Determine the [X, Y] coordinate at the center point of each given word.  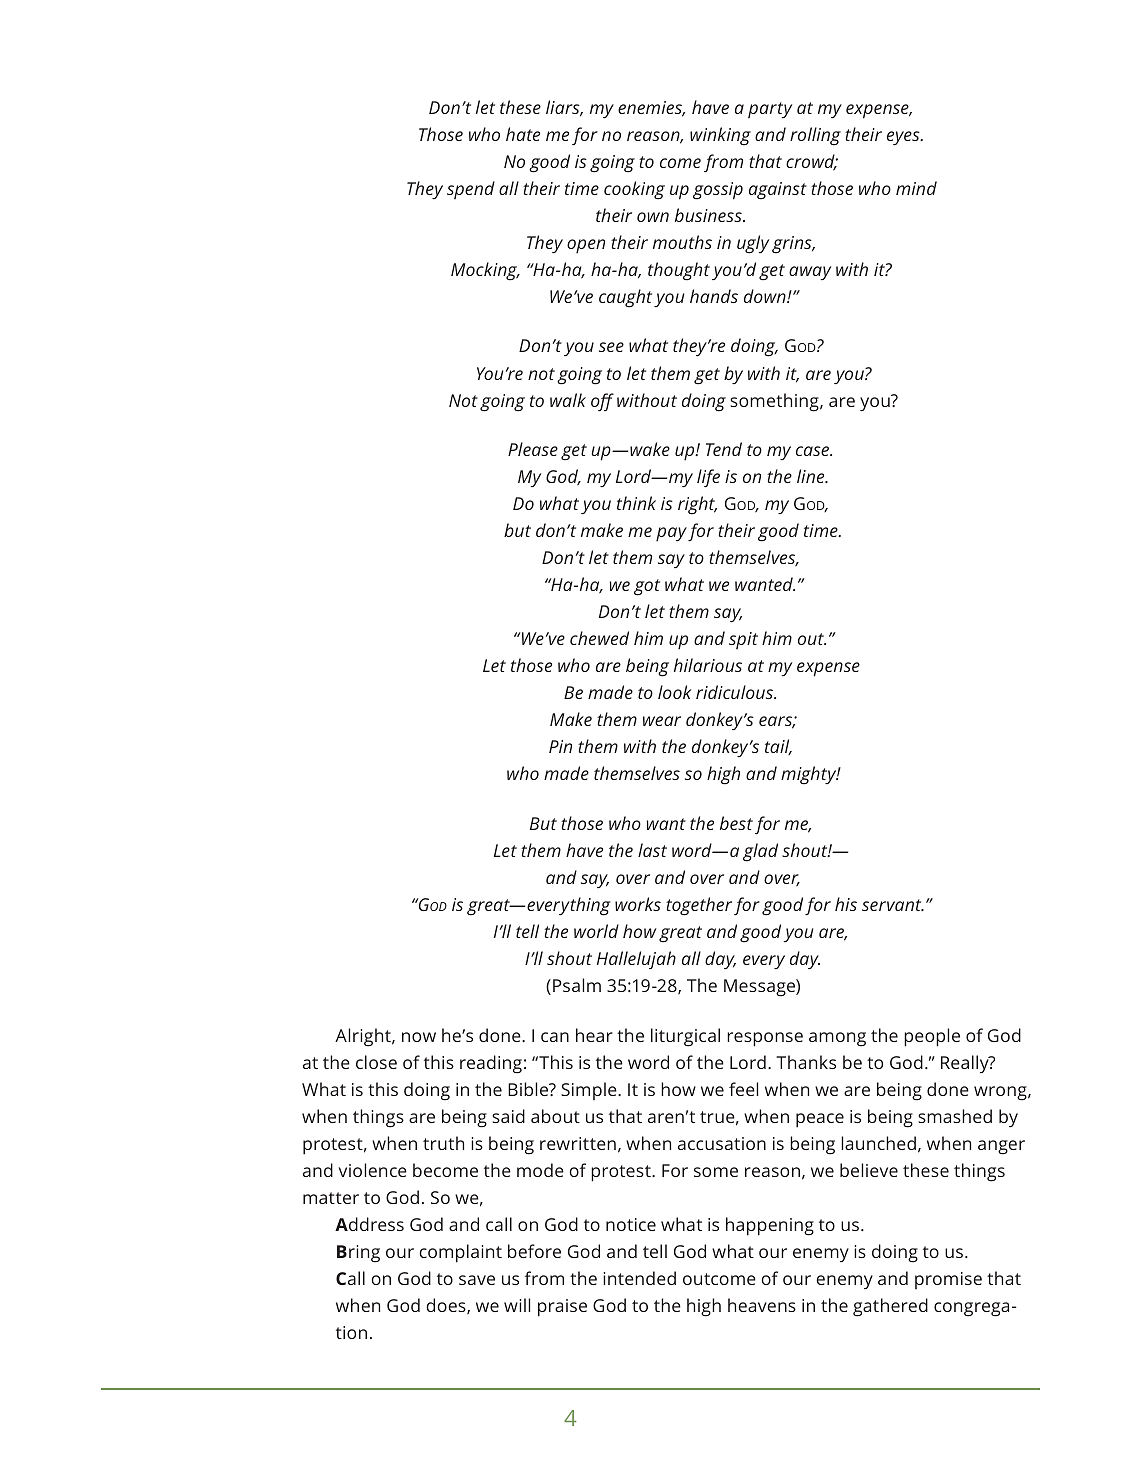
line [812, 476]
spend [471, 190]
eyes [904, 138]
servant [893, 905]
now [419, 1037]
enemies [651, 109]
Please [533, 449]
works [638, 904]
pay [671, 534]
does [447, 1306]
